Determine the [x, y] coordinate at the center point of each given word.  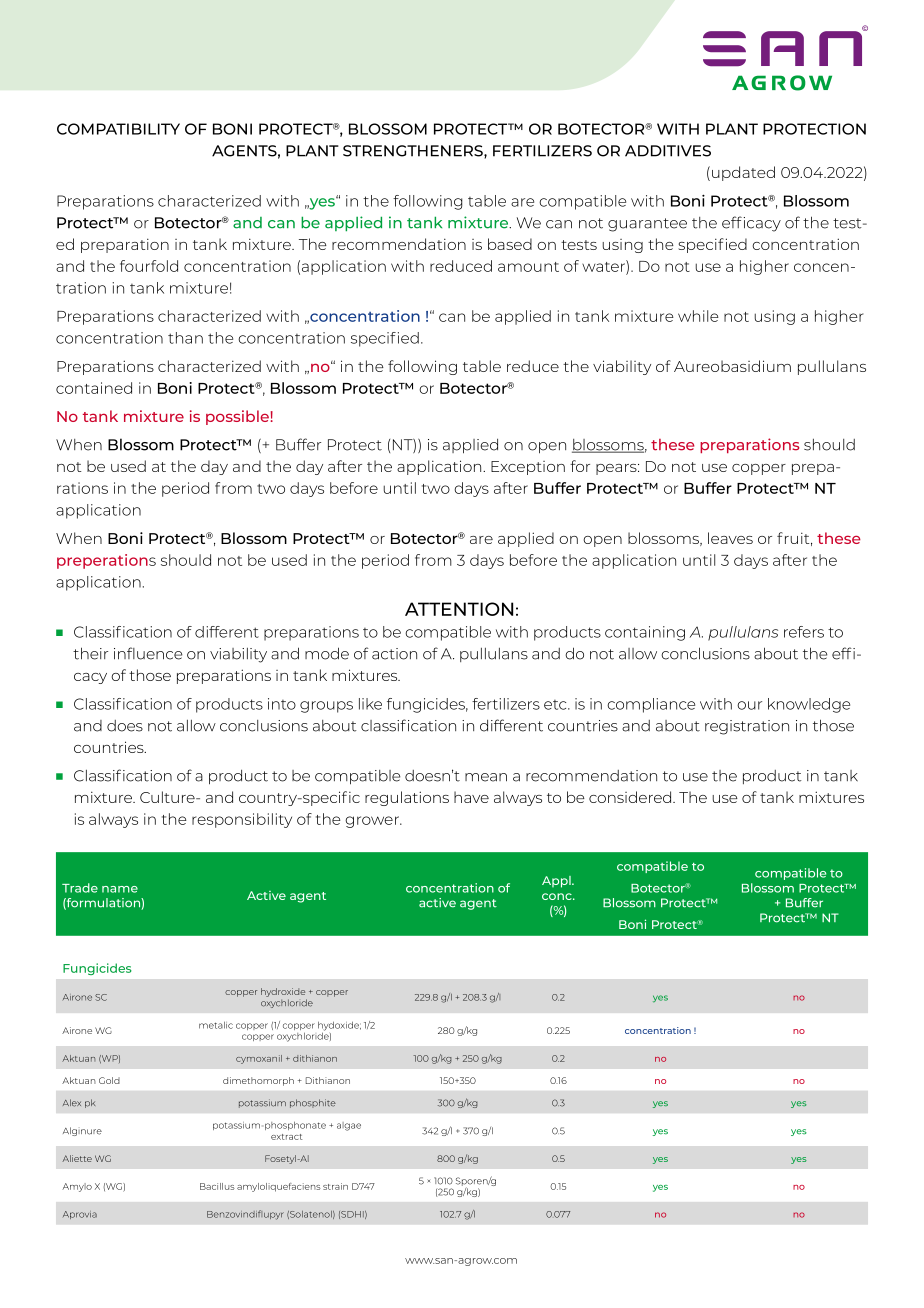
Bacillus [217, 1186]
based [510, 244]
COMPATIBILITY [118, 129]
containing [645, 633]
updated [743, 173]
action [394, 654]
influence [148, 653]
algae [349, 1126]
